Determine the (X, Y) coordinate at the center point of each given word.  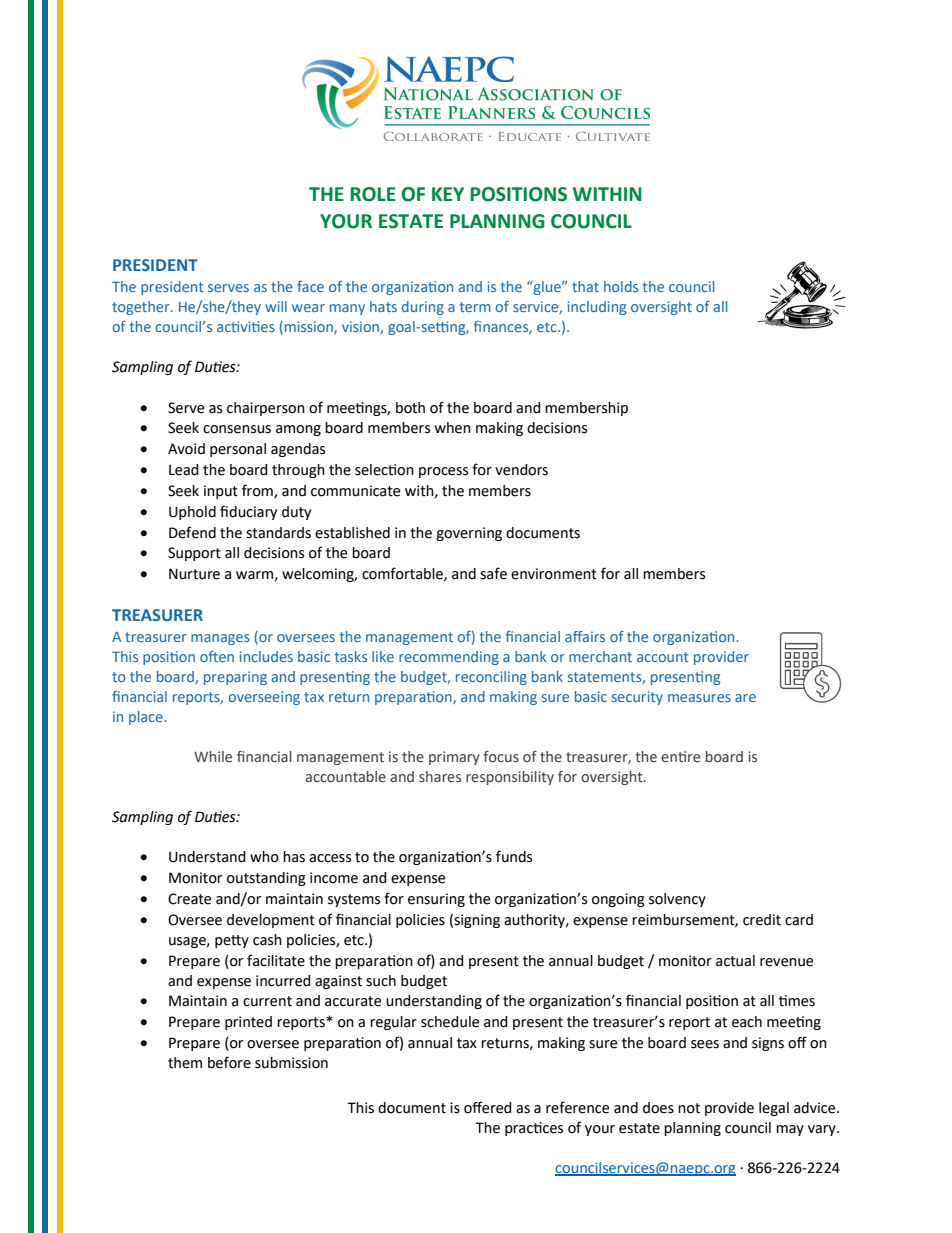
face (310, 286)
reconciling (491, 678)
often (217, 656)
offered (488, 1107)
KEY (448, 194)
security (637, 698)
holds (621, 286)
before (229, 1062)
